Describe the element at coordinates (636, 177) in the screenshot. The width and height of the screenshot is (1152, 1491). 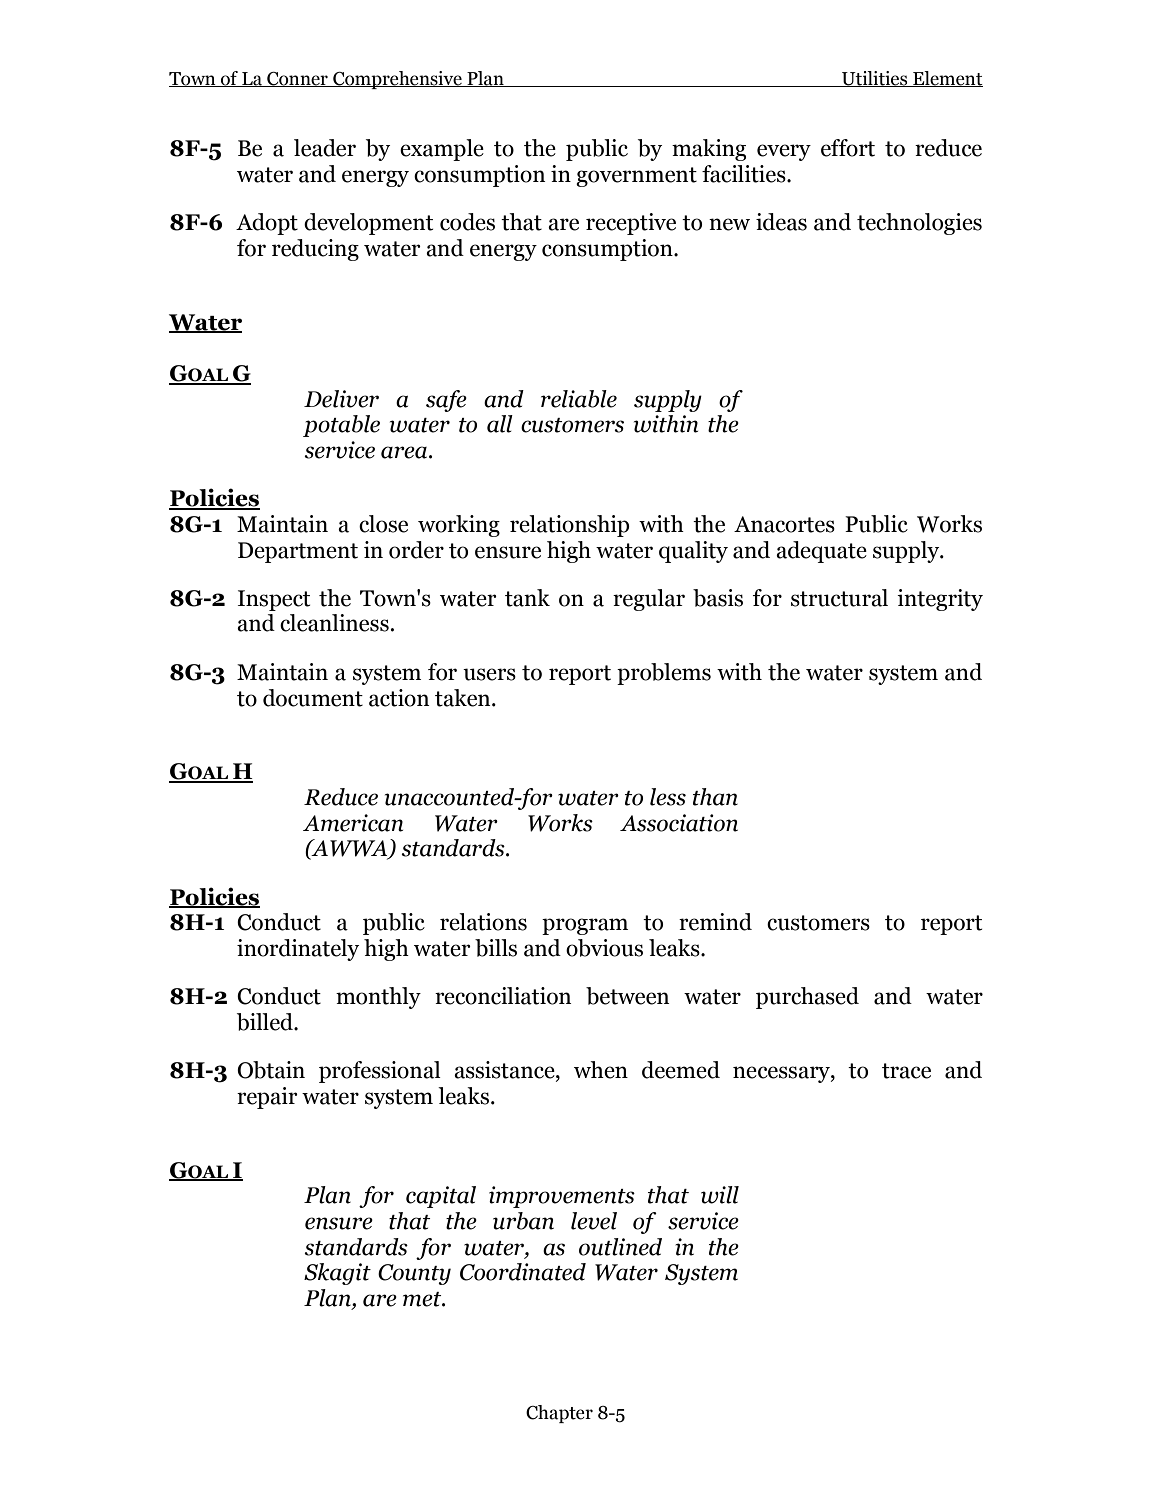
I see `government` at that location.
